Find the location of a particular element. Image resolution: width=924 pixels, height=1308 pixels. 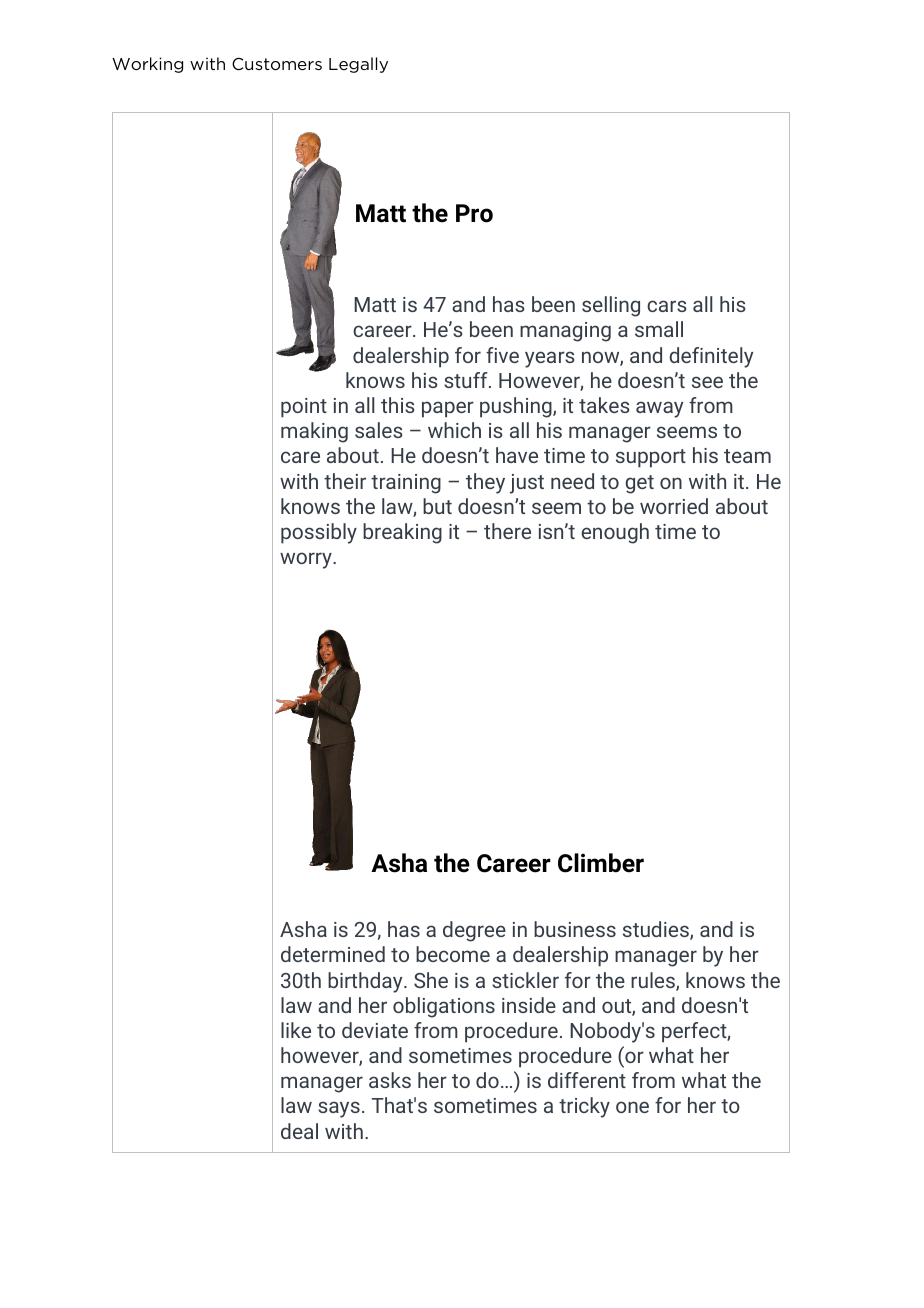

asks is located at coordinates (390, 1080).
